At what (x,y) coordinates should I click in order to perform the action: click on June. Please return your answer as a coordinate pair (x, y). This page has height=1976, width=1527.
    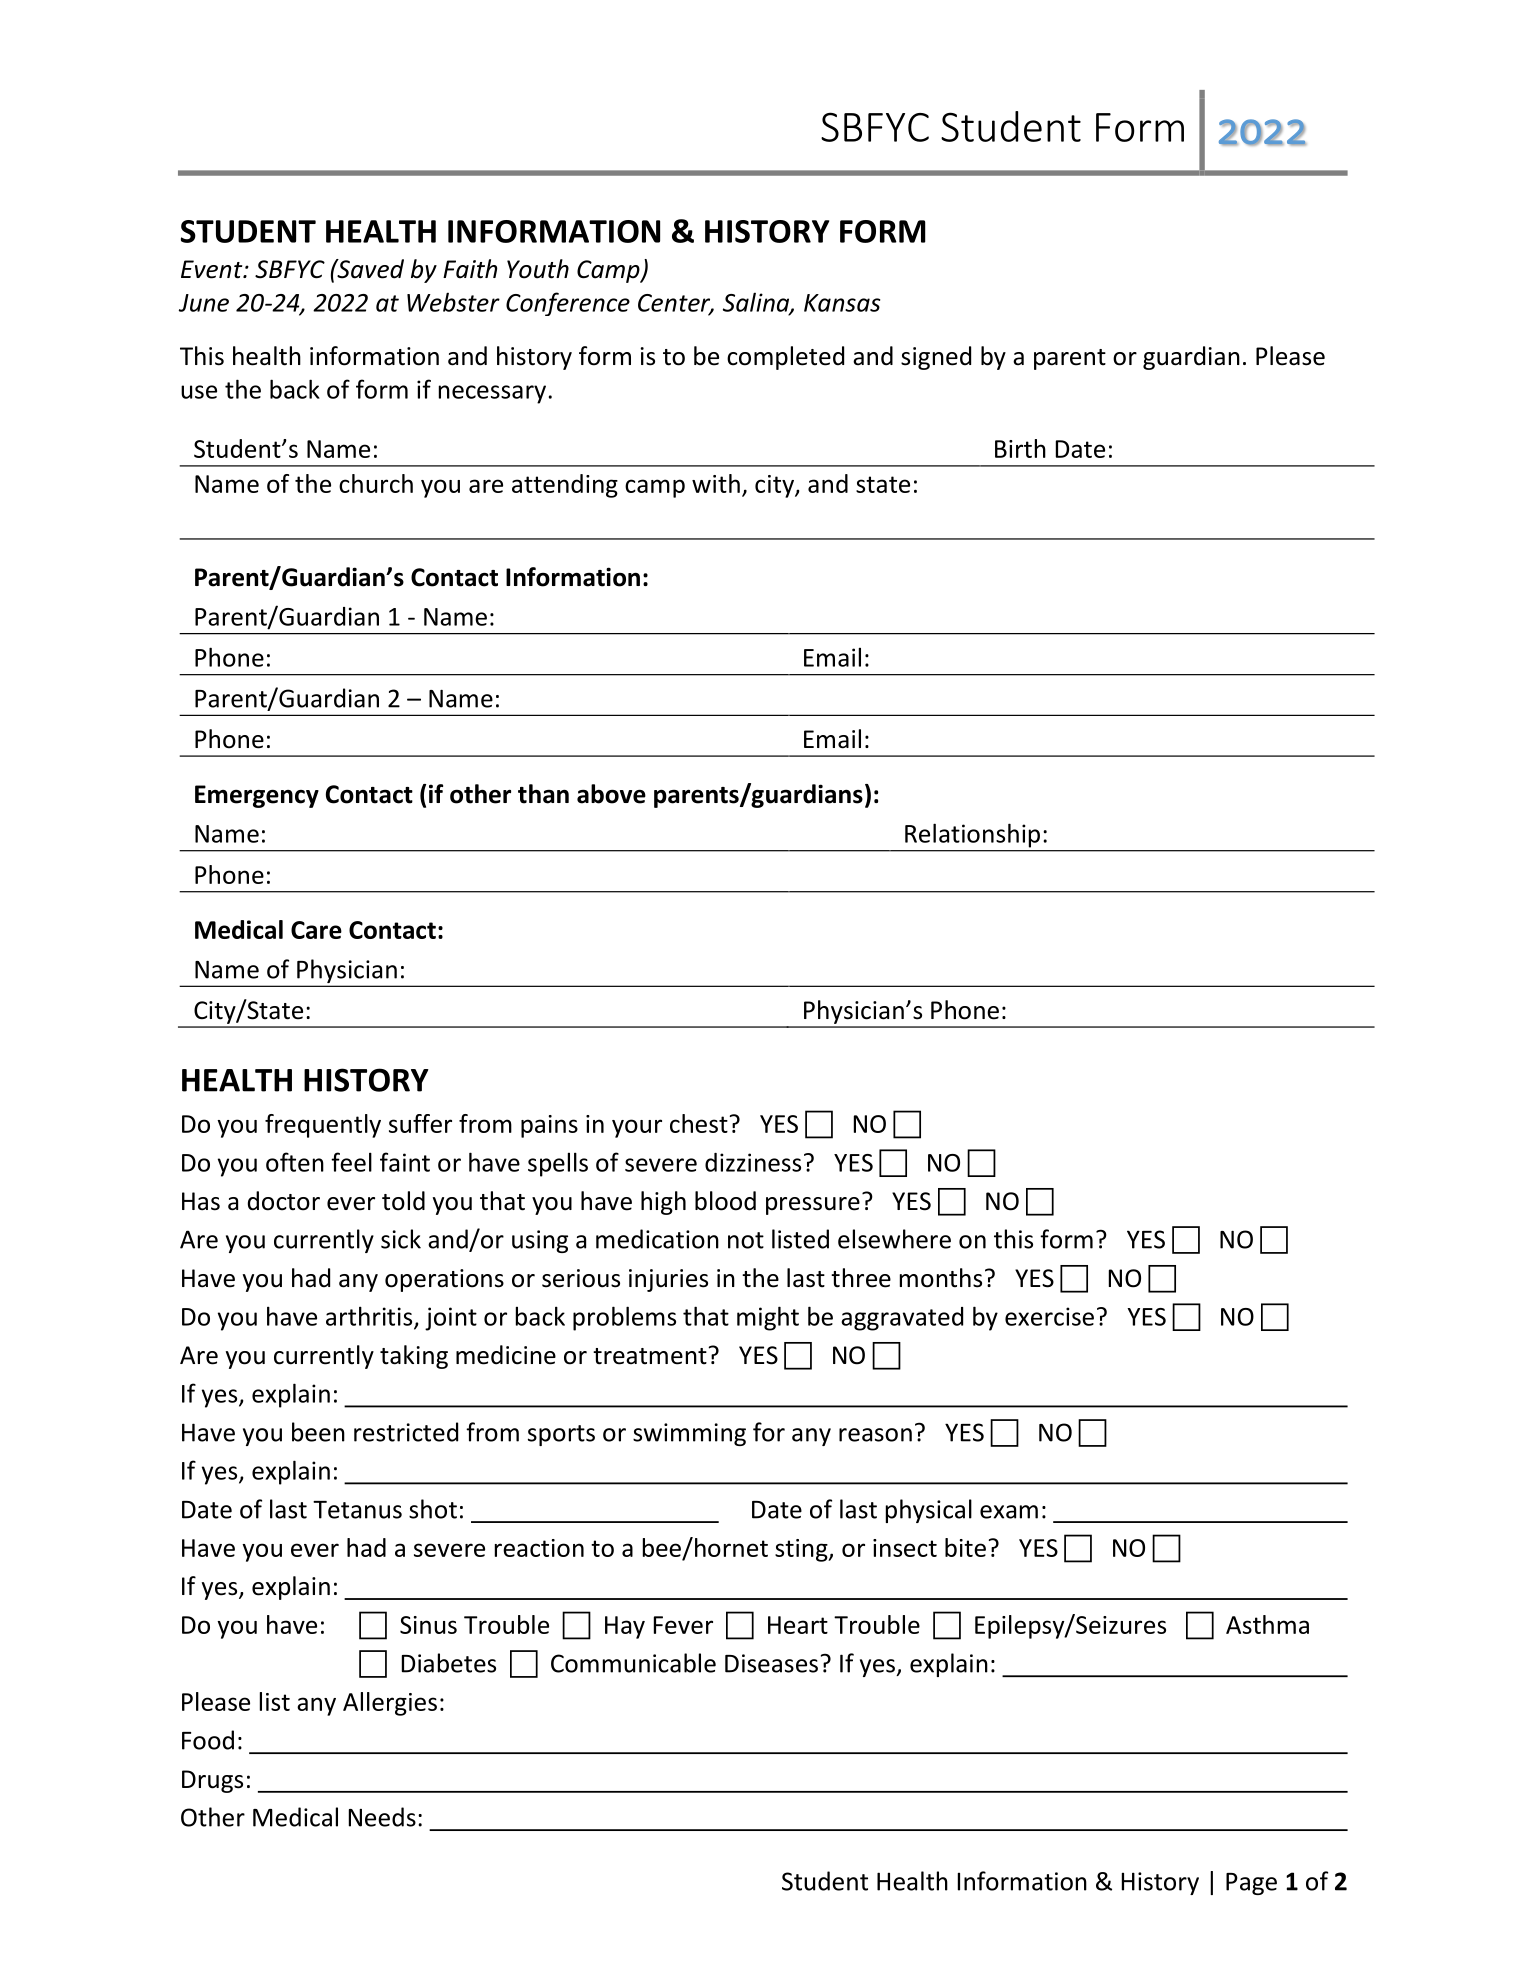
    Looking at the image, I should click on (204, 303).
